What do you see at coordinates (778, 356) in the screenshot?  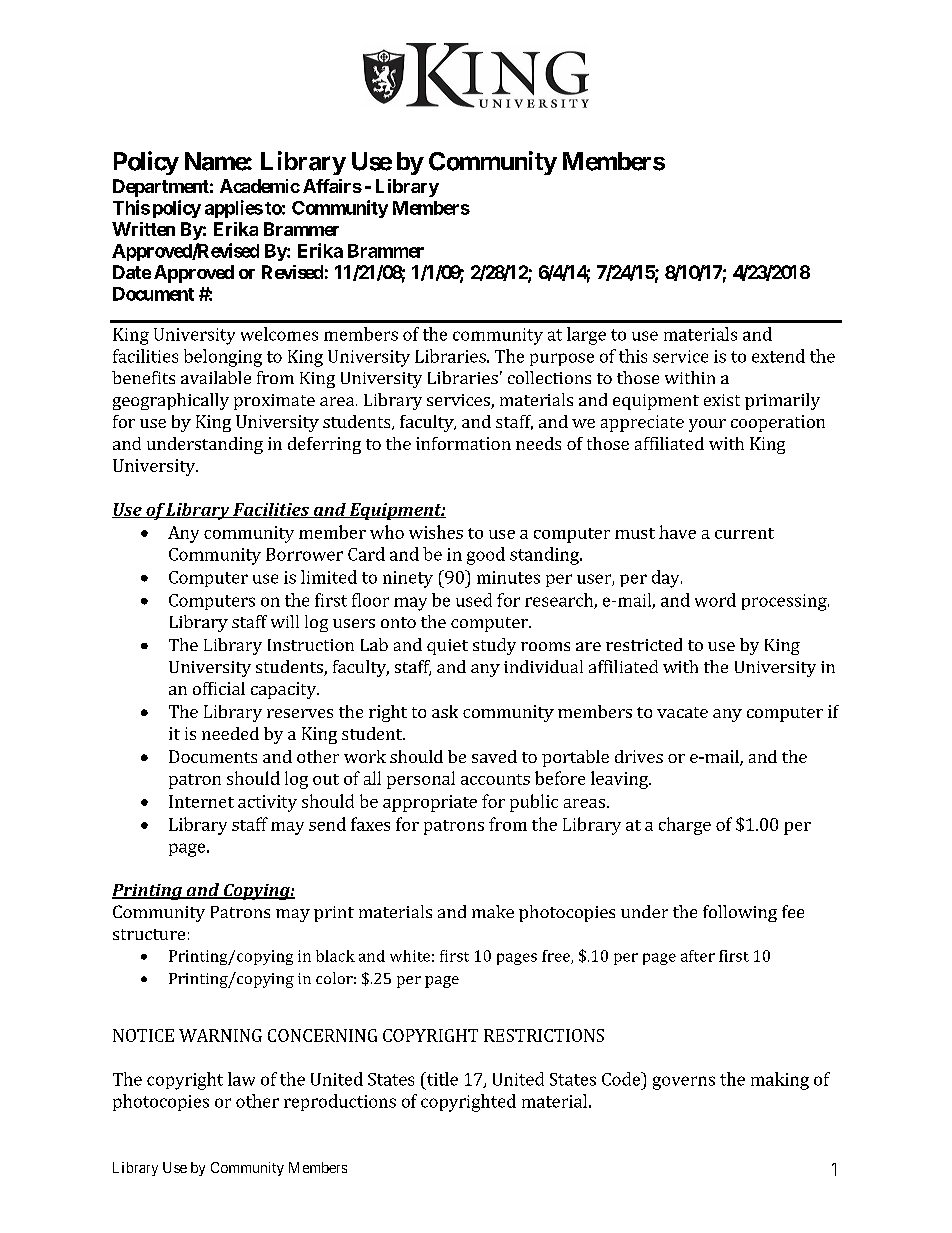 I see `extend` at bounding box center [778, 356].
